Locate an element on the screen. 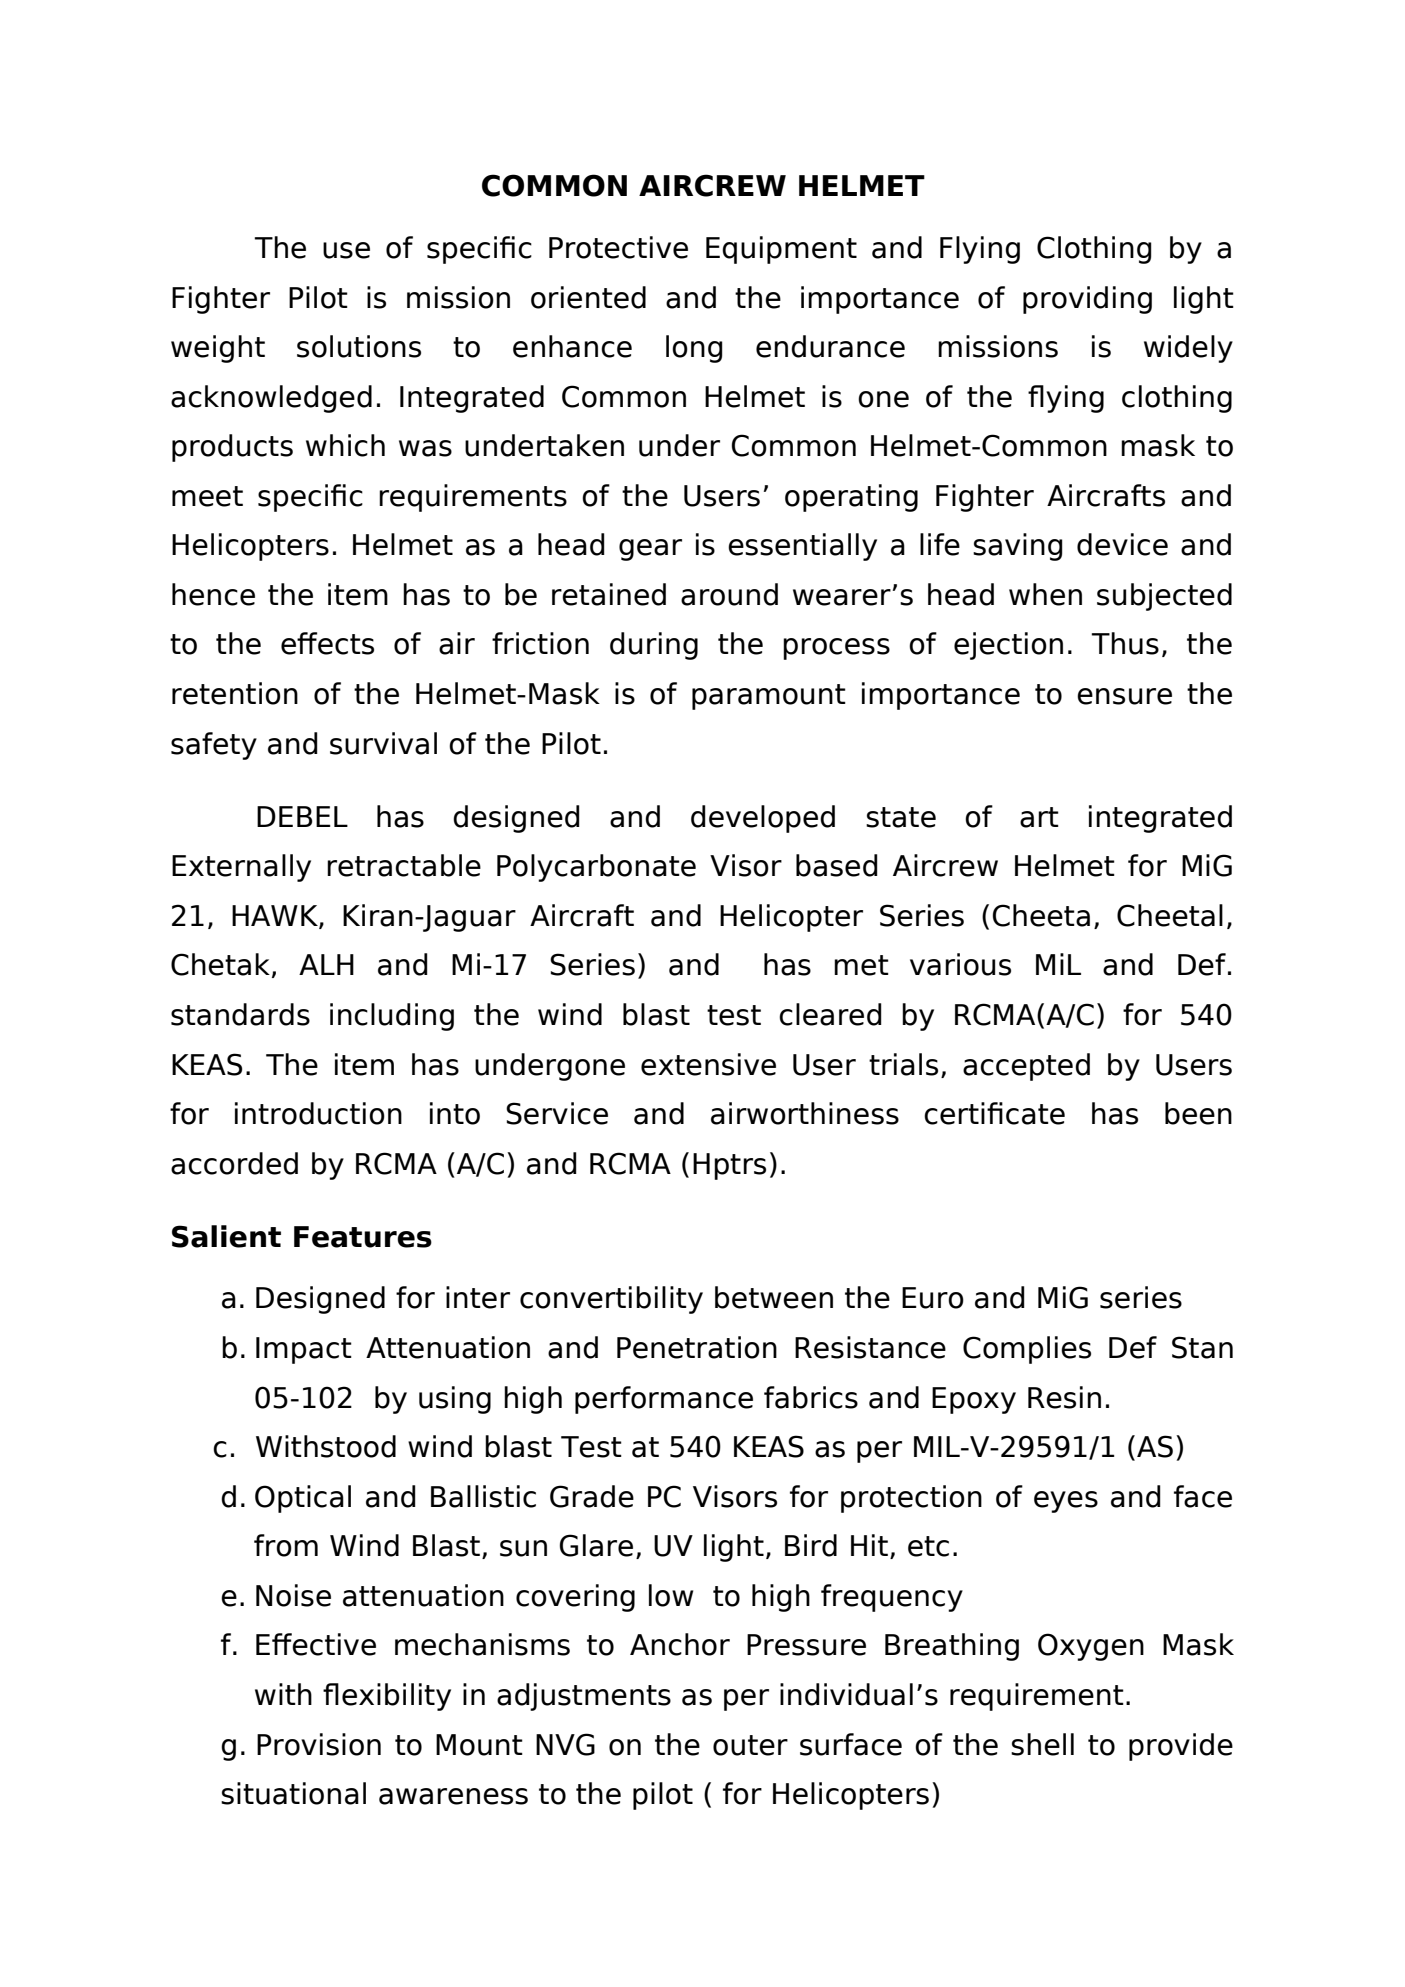  art is located at coordinates (1039, 817).
